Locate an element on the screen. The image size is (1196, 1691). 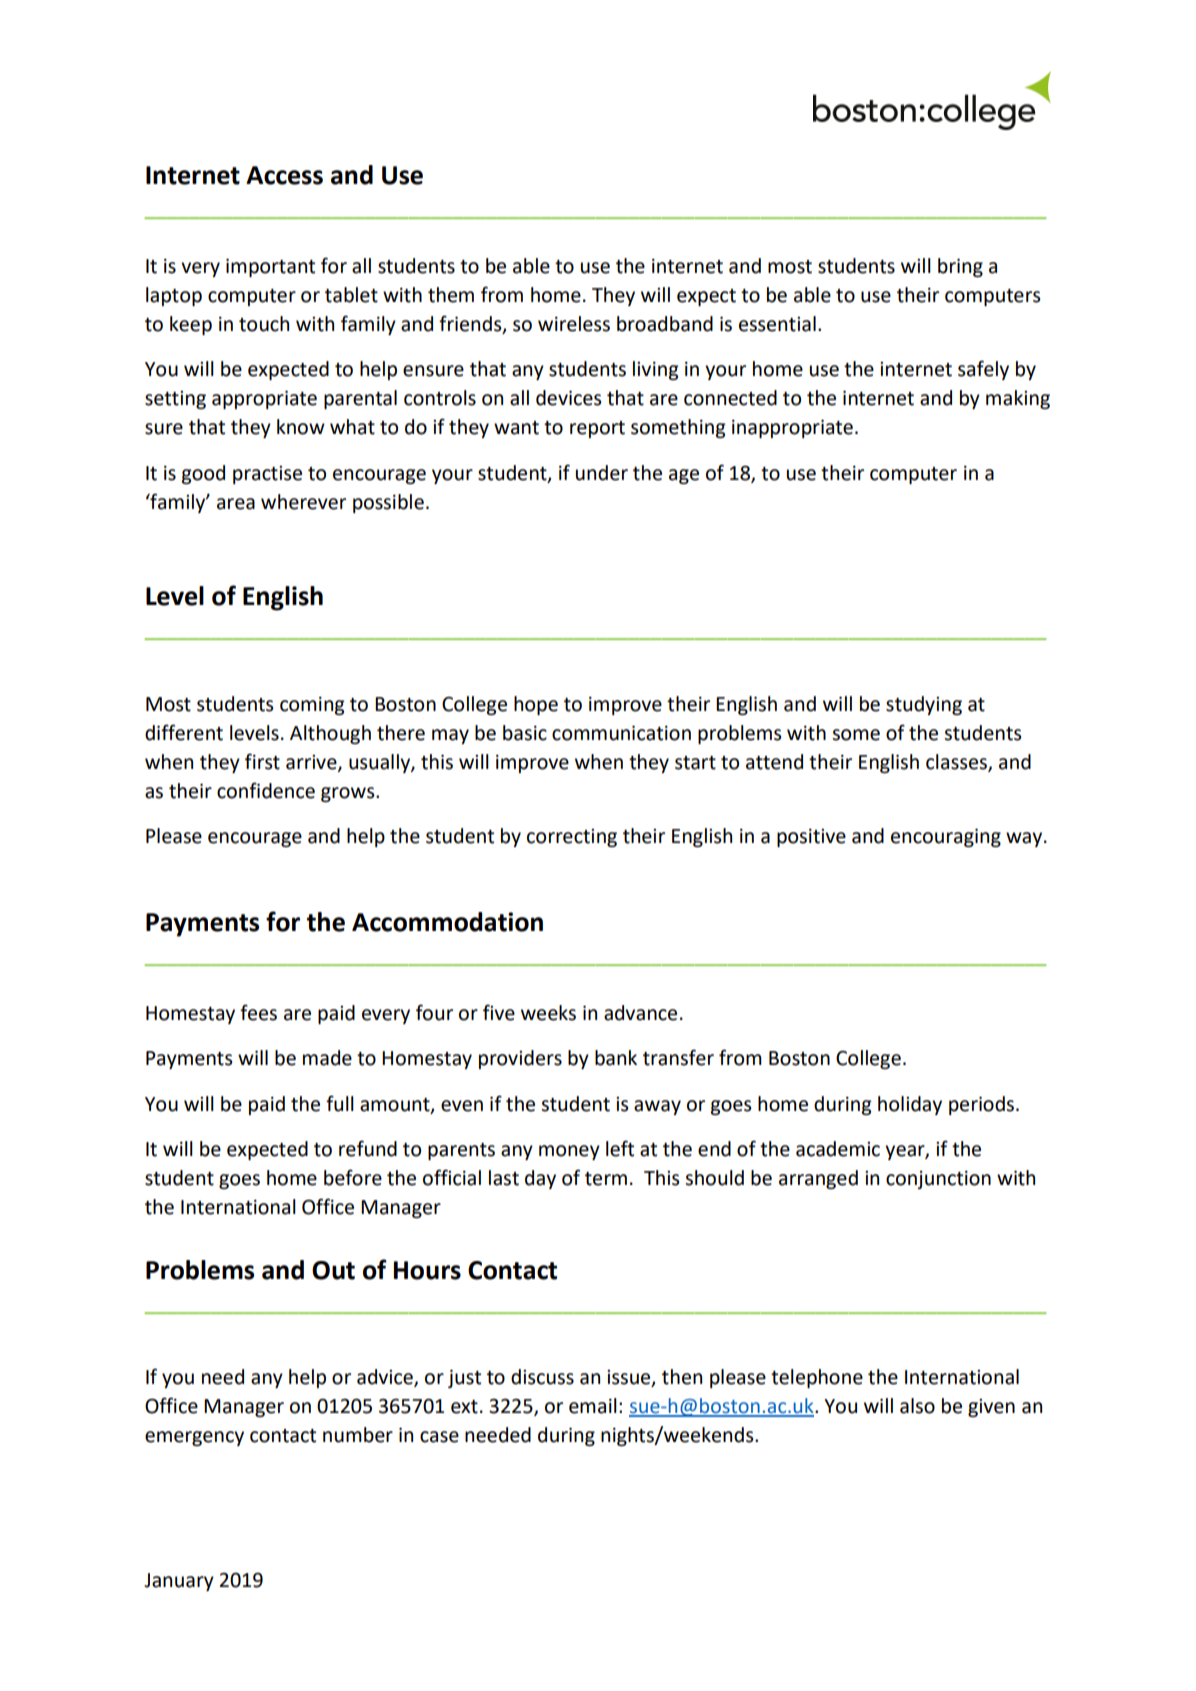
wherever is located at coordinates (303, 502).
